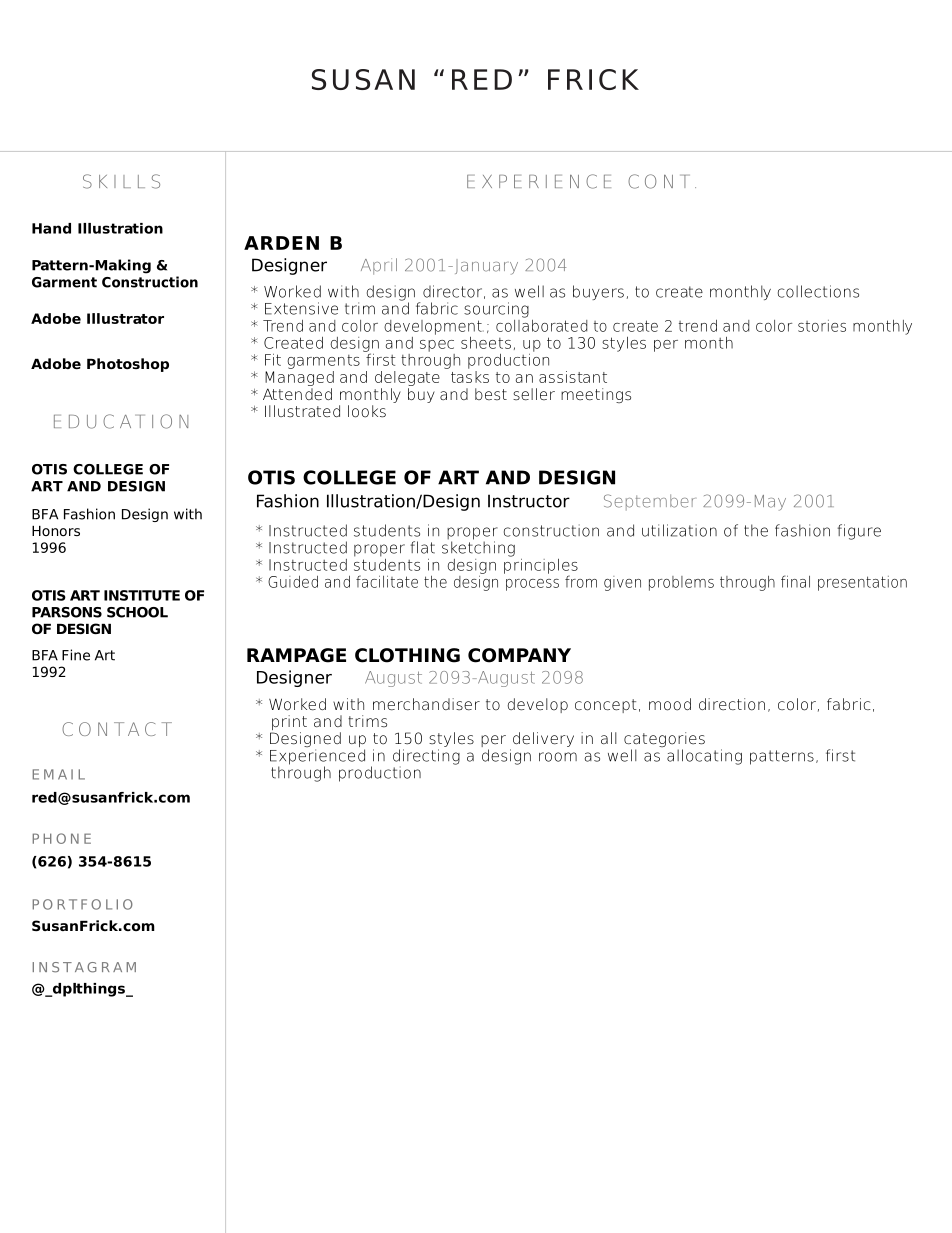 This page has height=1233, width=952. I want to click on ARDEN, so click(281, 243).
